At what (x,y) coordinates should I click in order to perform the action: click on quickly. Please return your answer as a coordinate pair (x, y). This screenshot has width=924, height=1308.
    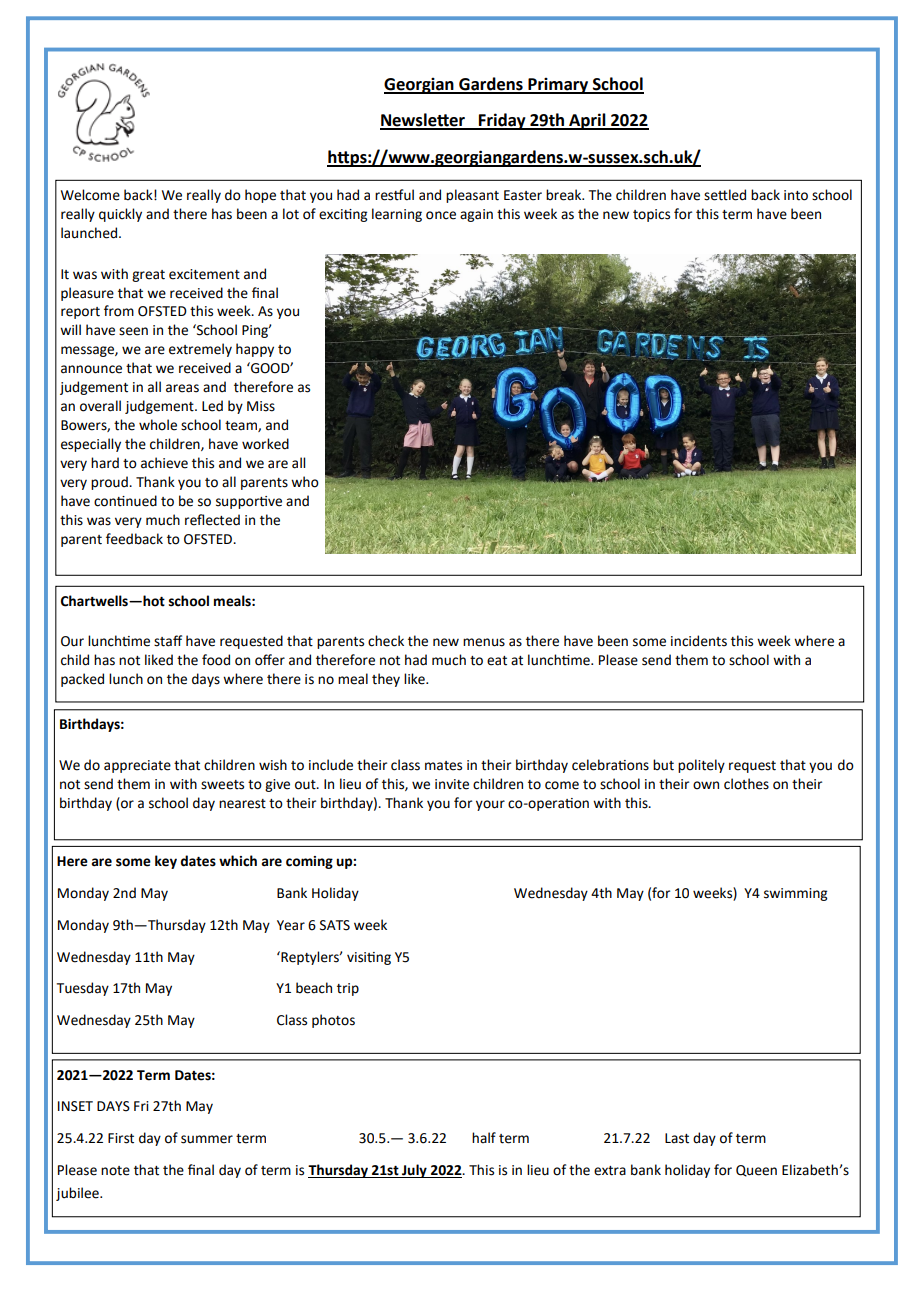
    Looking at the image, I should click on (120, 215).
